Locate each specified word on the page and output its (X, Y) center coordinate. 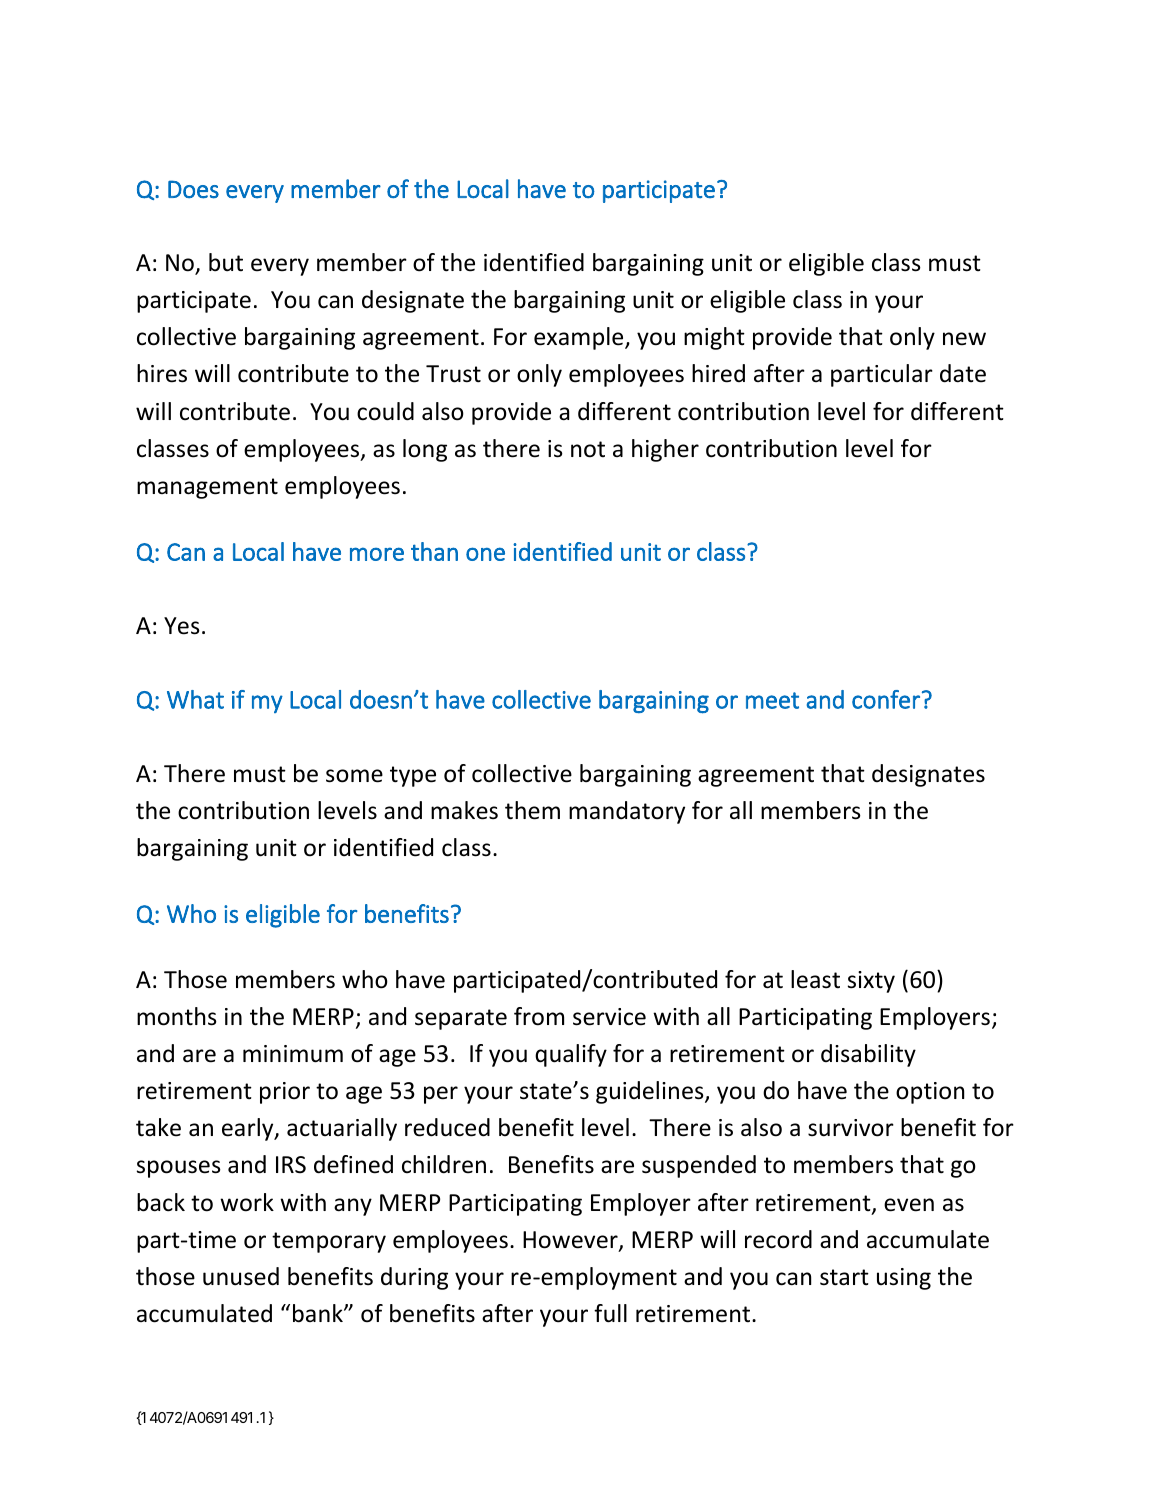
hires (162, 373)
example (580, 338)
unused (241, 1276)
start (844, 1277)
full (610, 1313)
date (963, 373)
